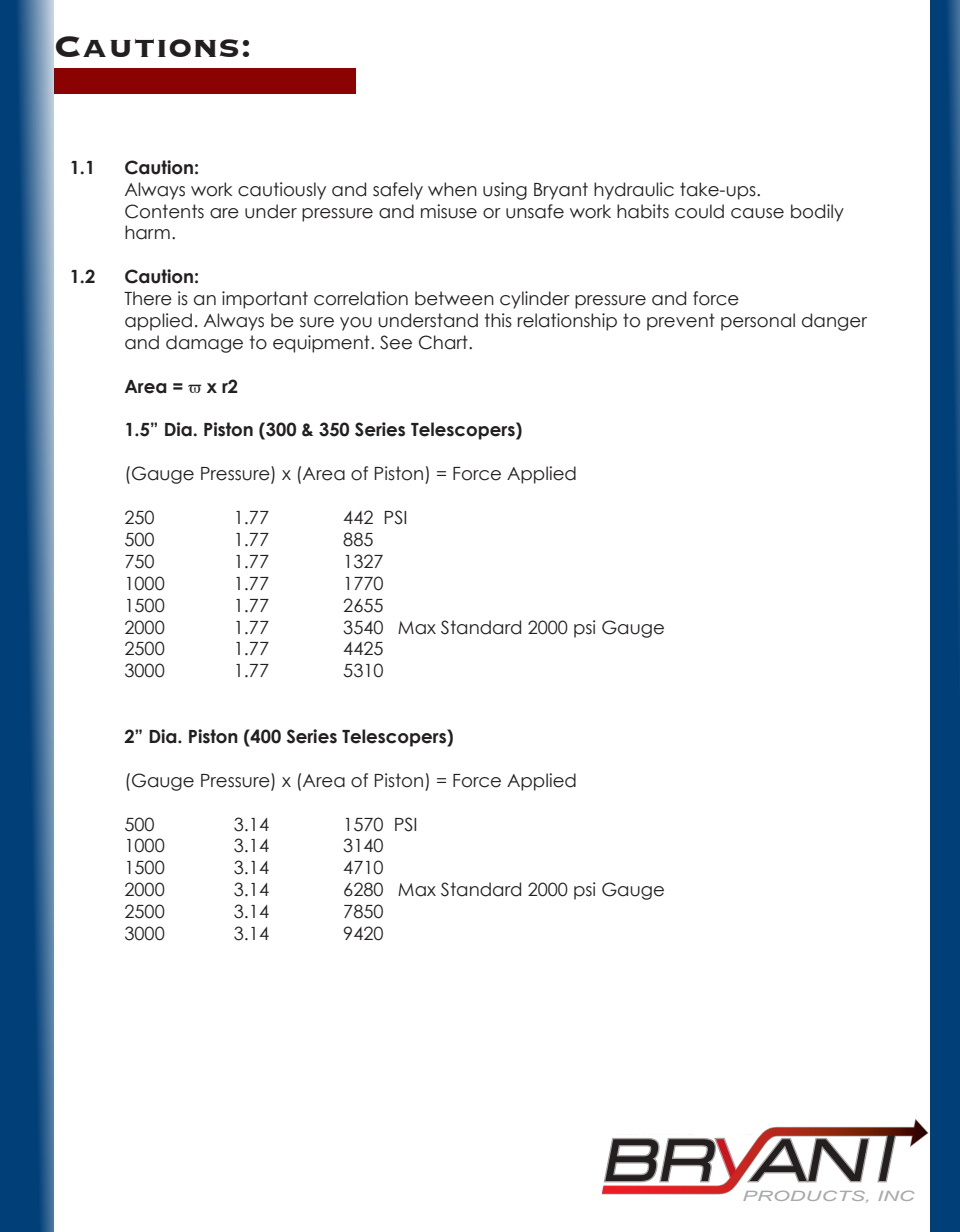 The image size is (960, 1232). Describe the element at coordinates (444, 342) in the page. I see `Chart` at that location.
